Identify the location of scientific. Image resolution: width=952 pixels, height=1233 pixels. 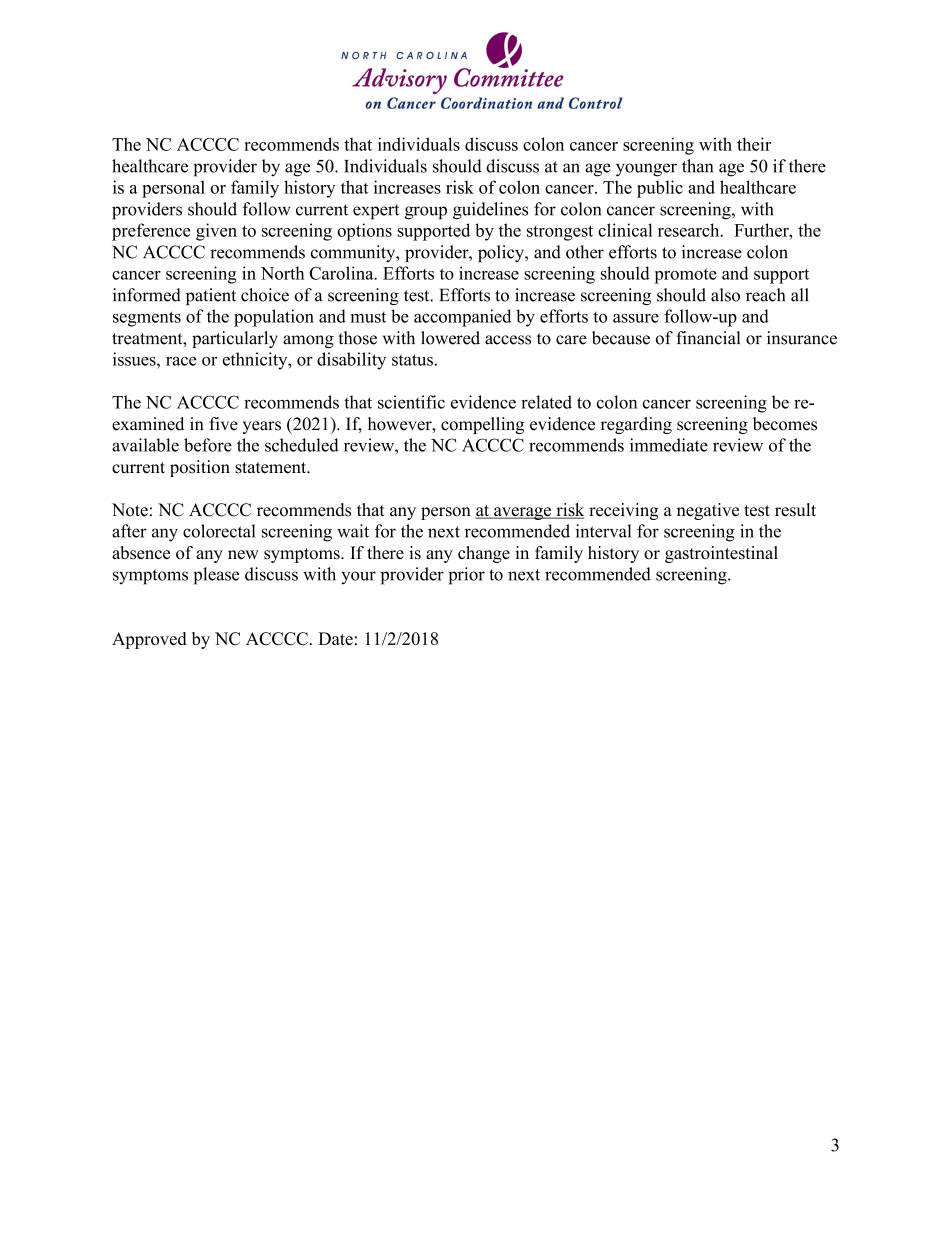
(411, 402).
